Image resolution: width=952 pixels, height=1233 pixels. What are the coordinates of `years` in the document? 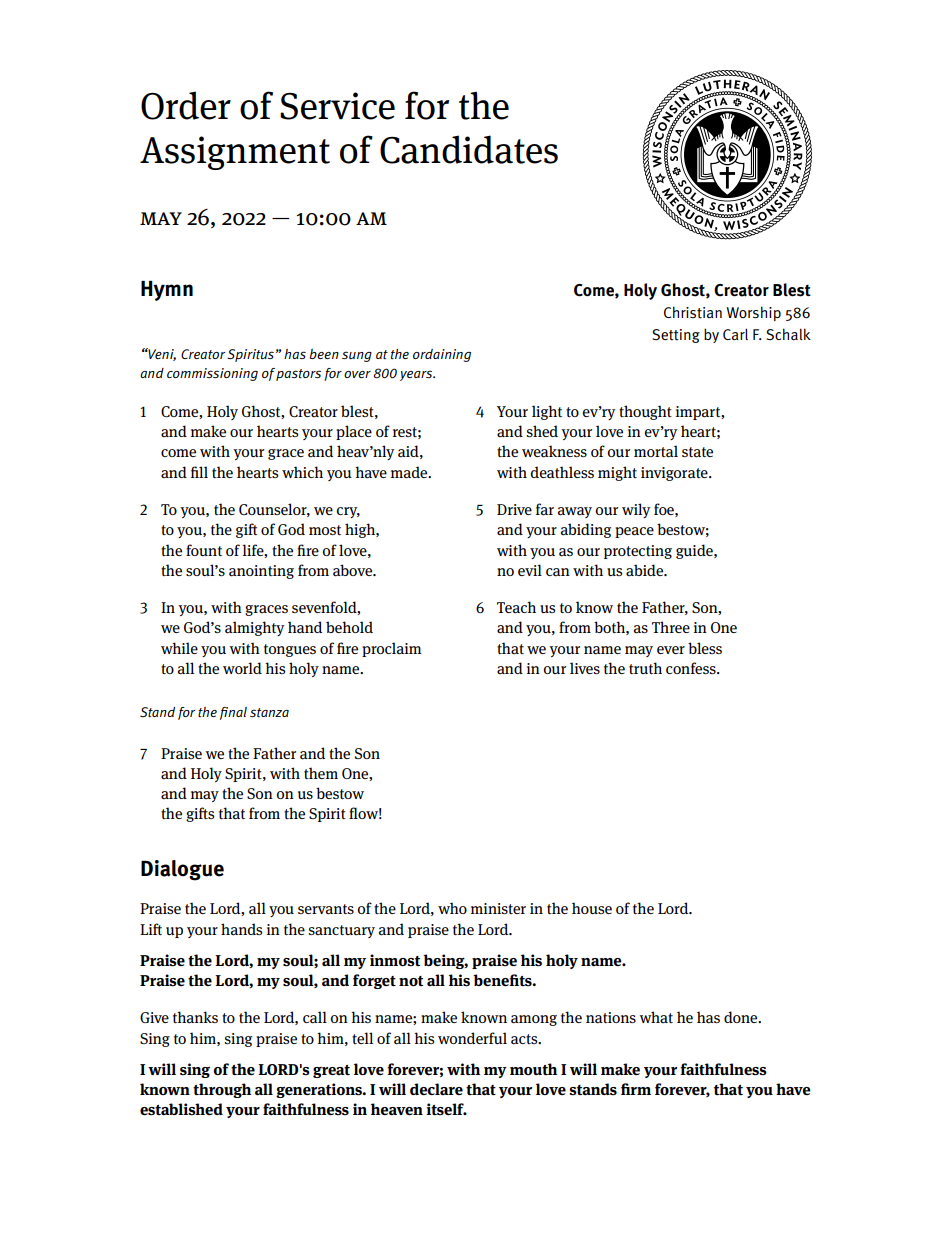 It's located at (417, 375).
